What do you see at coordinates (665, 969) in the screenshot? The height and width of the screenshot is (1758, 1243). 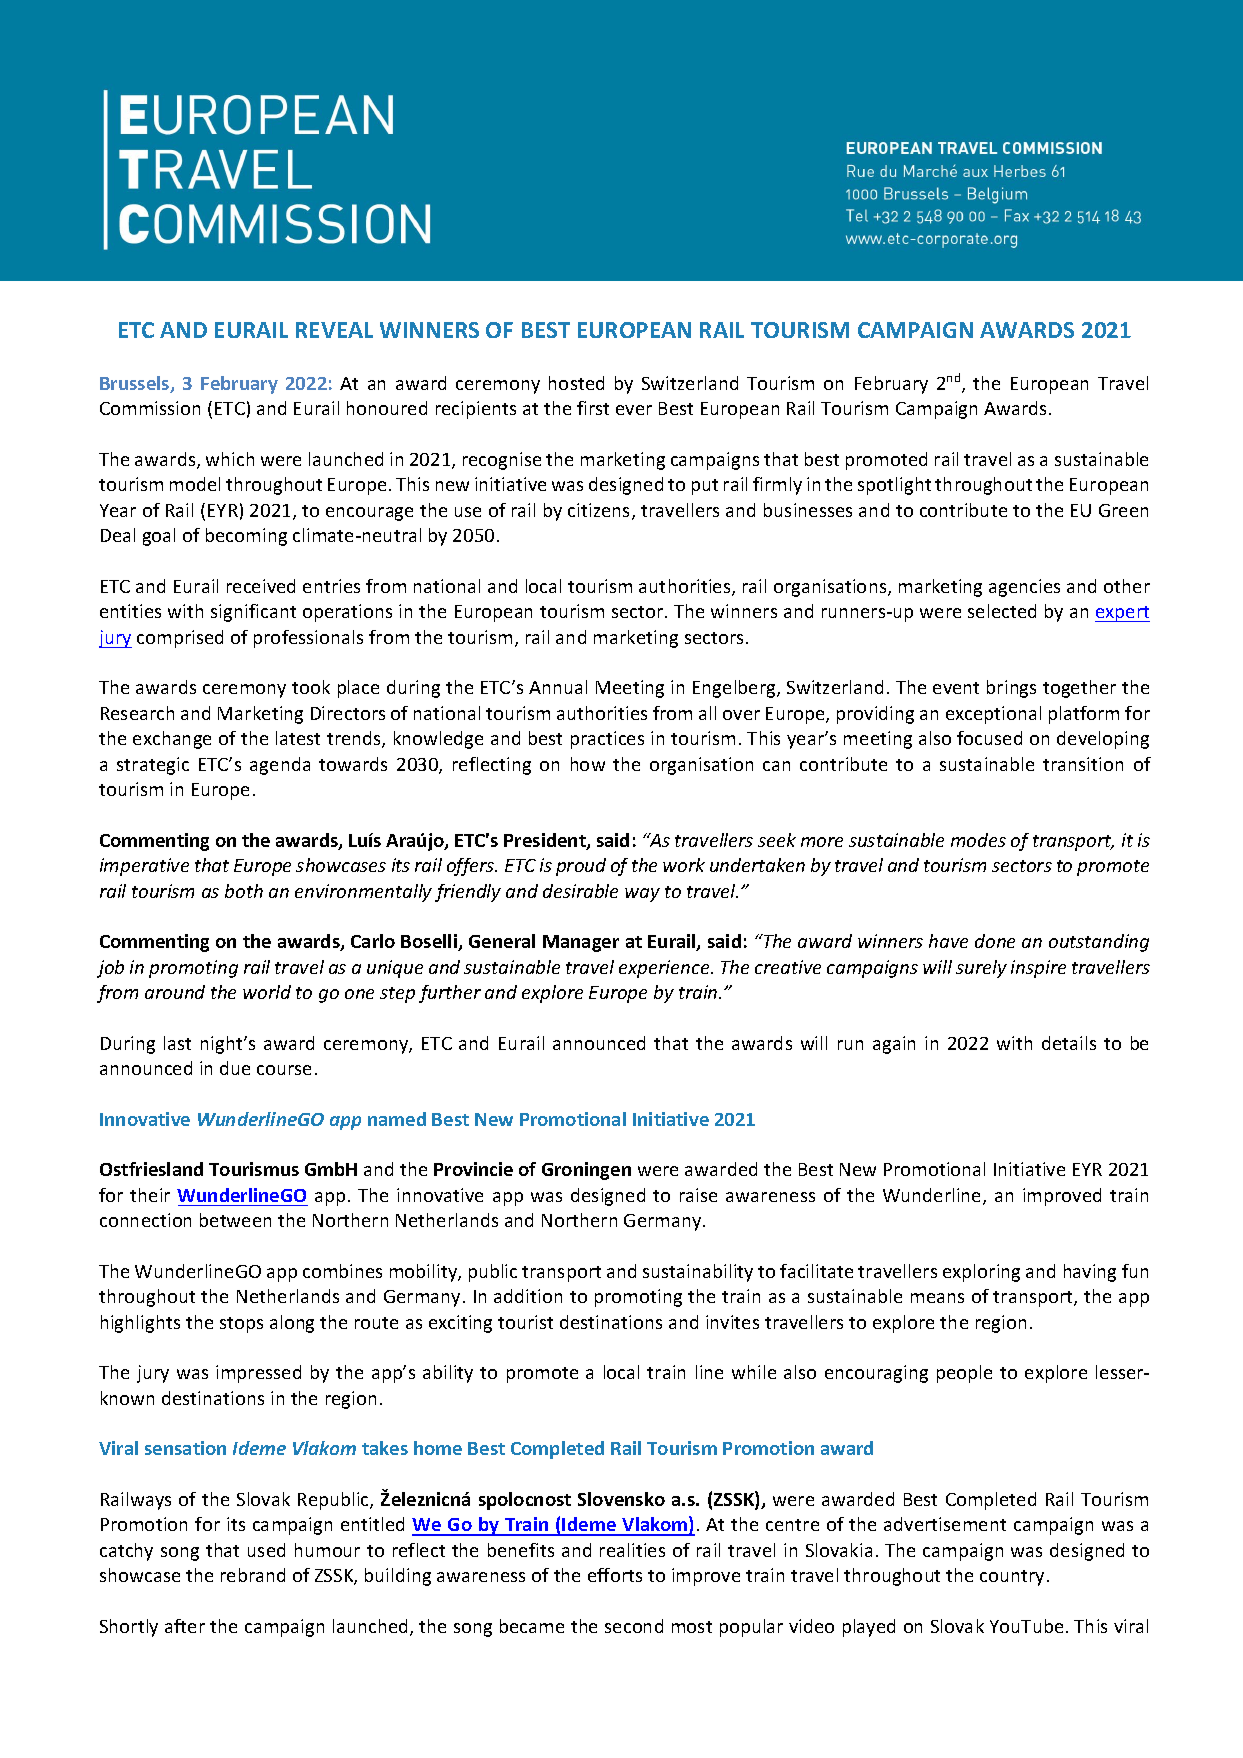 I see `experience` at bounding box center [665, 969].
